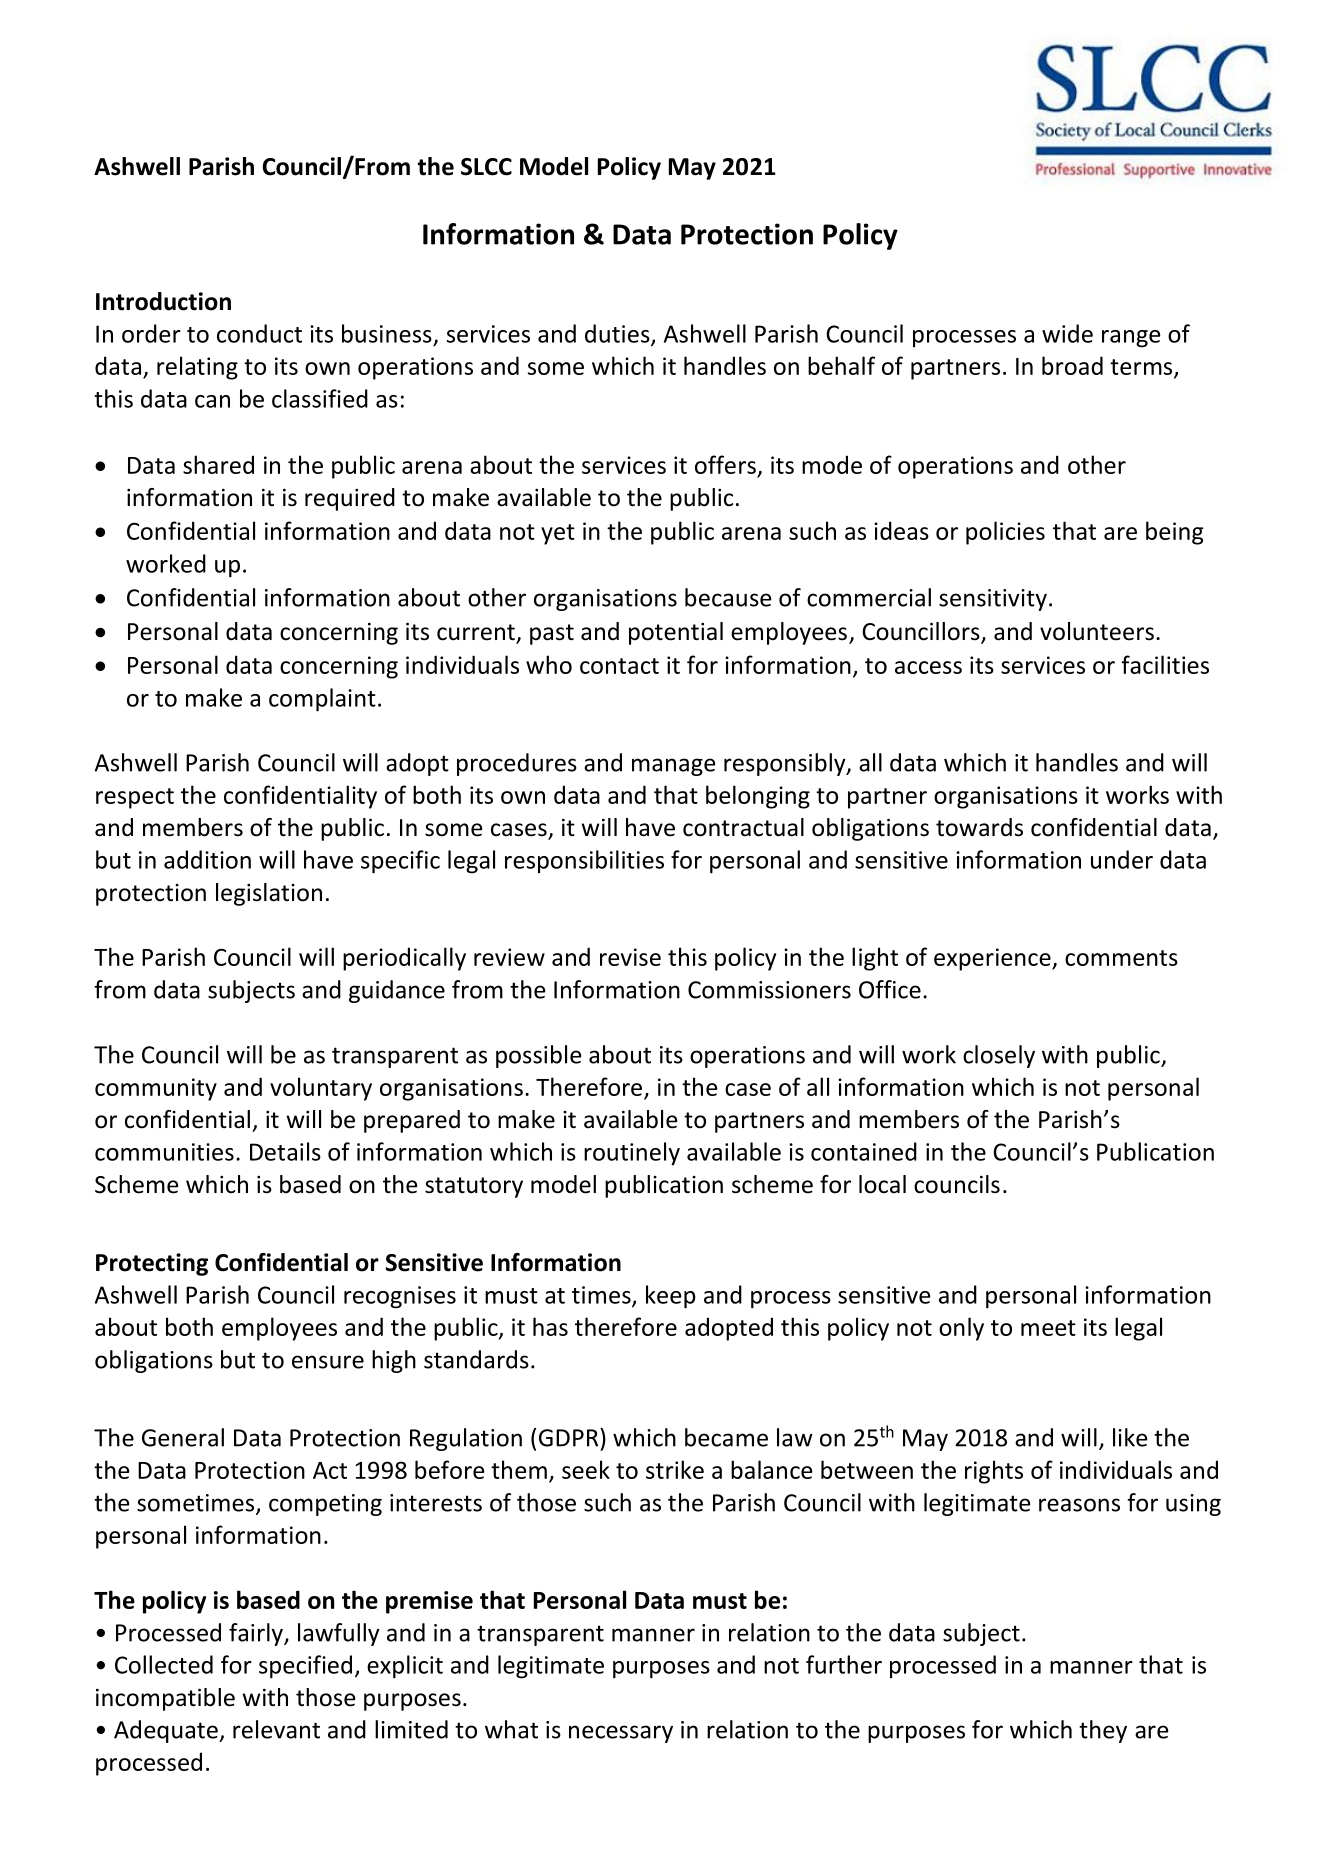 The width and height of the screenshot is (1318, 1864). I want to click on specified, so click(305, 1667).
